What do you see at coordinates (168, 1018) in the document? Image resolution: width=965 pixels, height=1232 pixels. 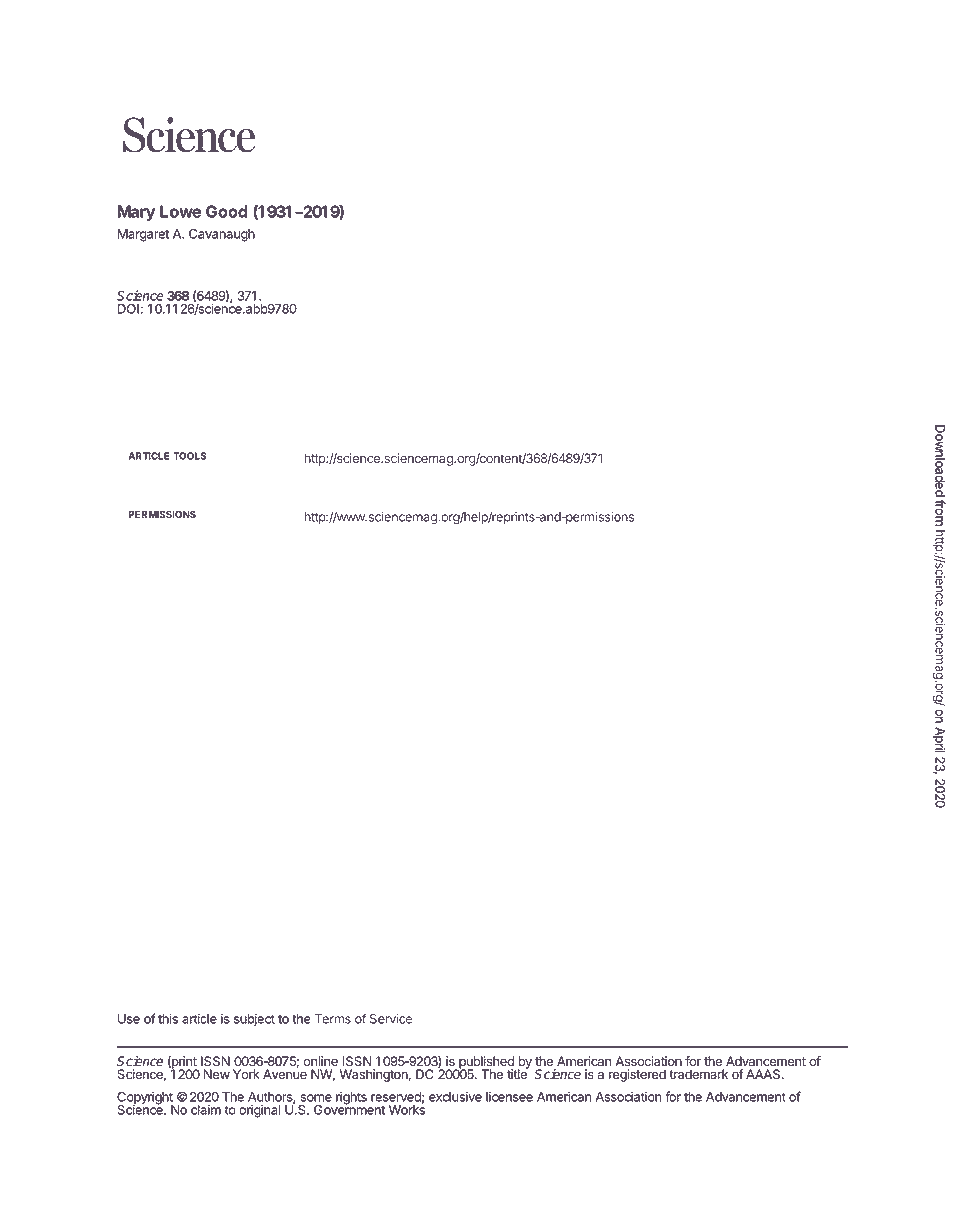 I see `this` at bounding box center [168, 1018].
